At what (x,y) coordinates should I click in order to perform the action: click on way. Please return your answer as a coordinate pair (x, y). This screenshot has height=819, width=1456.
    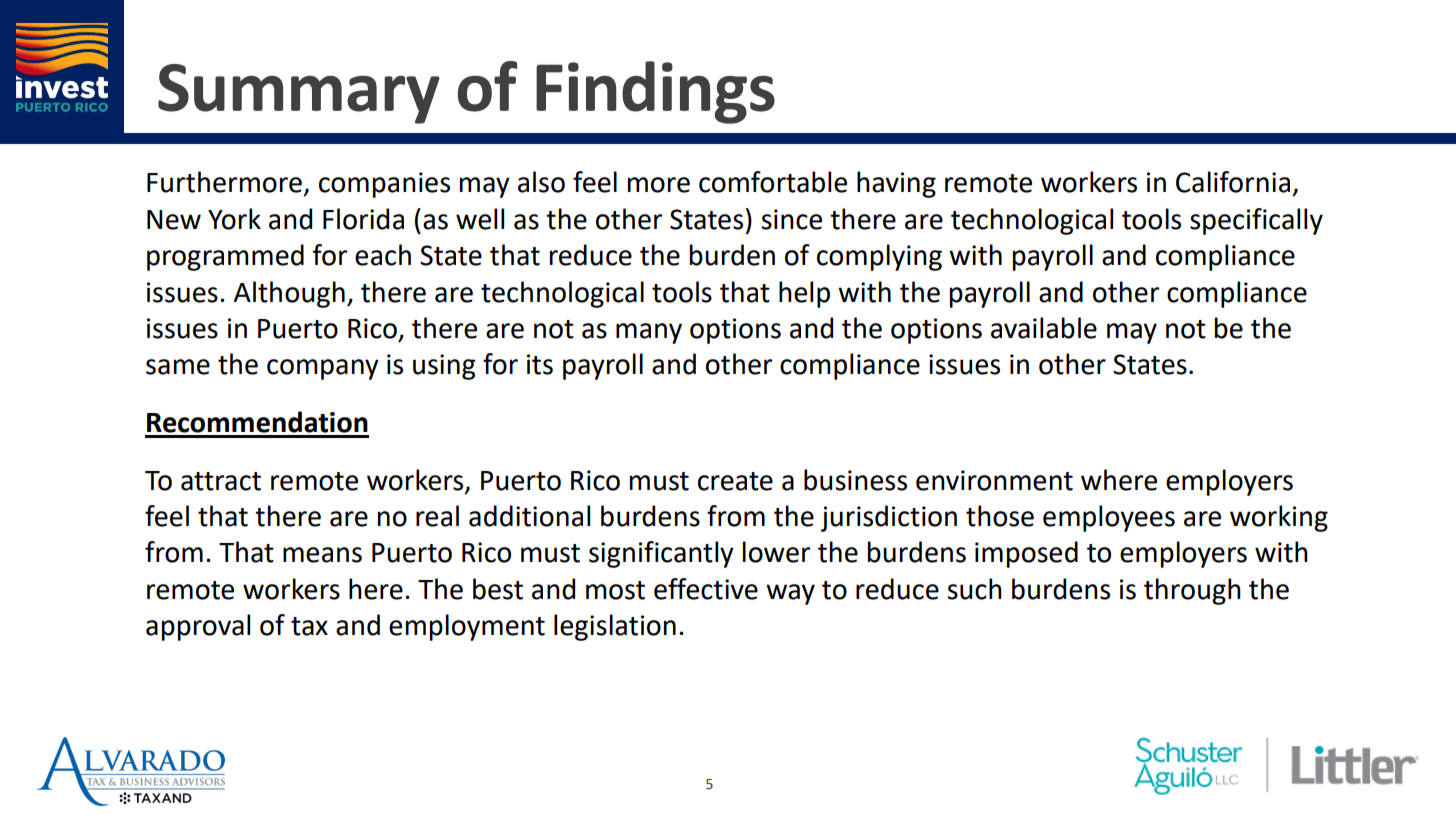
    Looking at the image, I should click on (790, 594).
